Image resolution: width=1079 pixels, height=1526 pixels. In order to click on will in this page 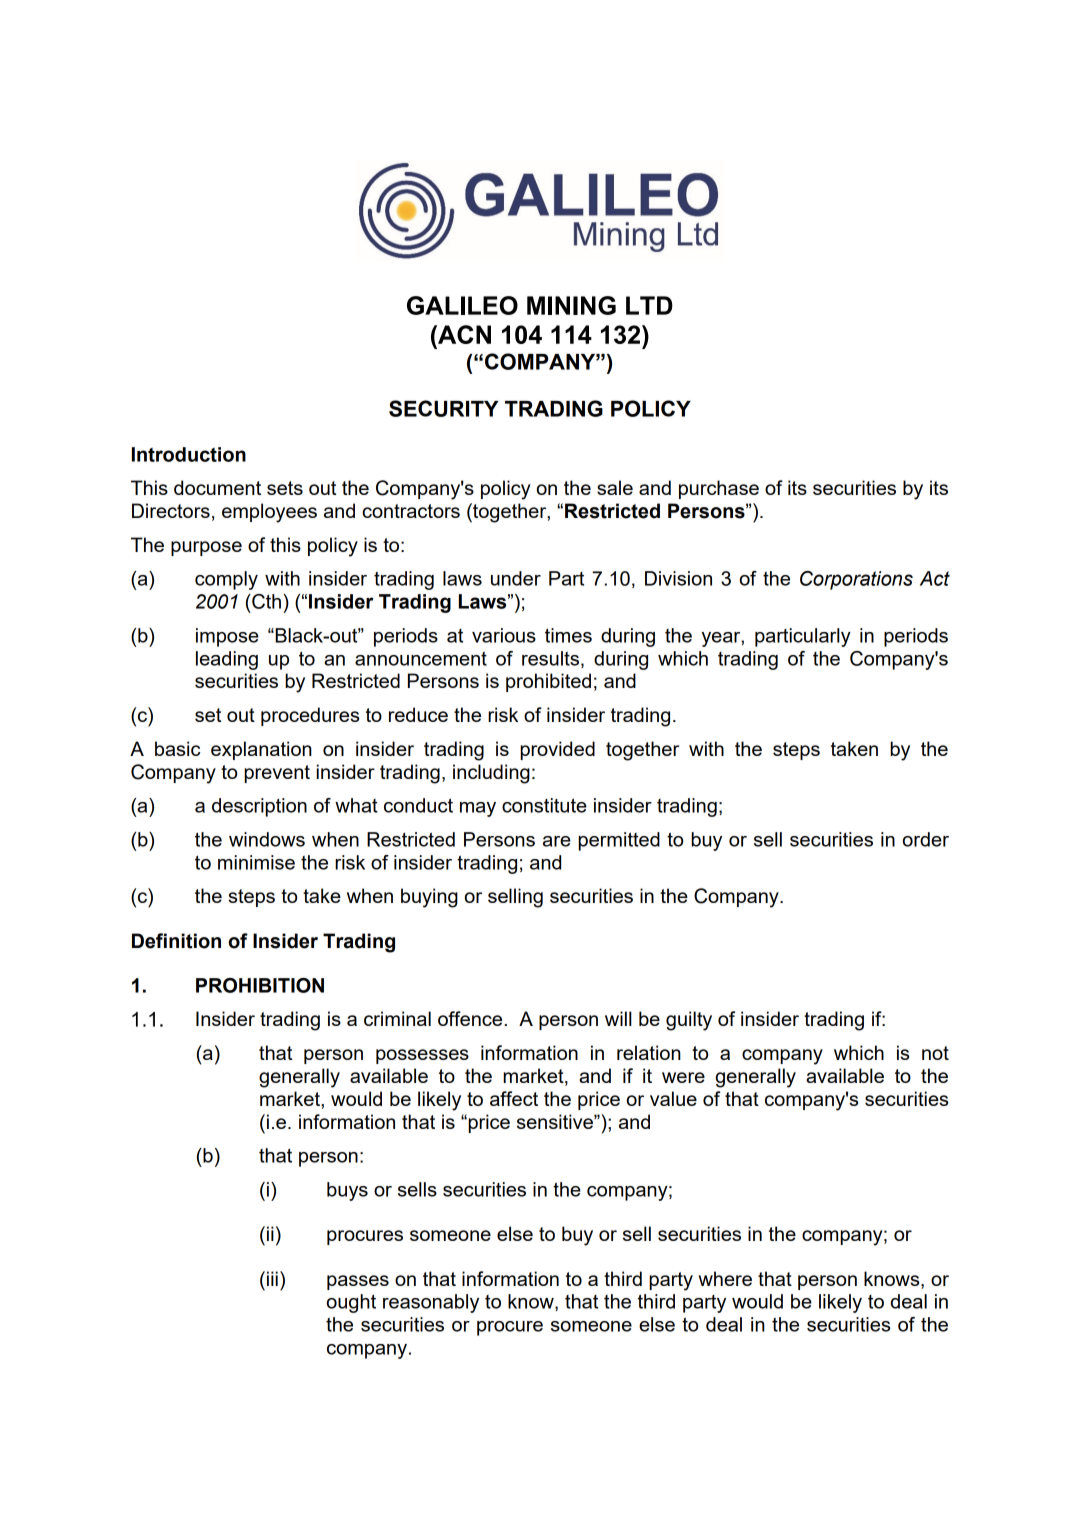, I will do `click(618, 1018)`.
